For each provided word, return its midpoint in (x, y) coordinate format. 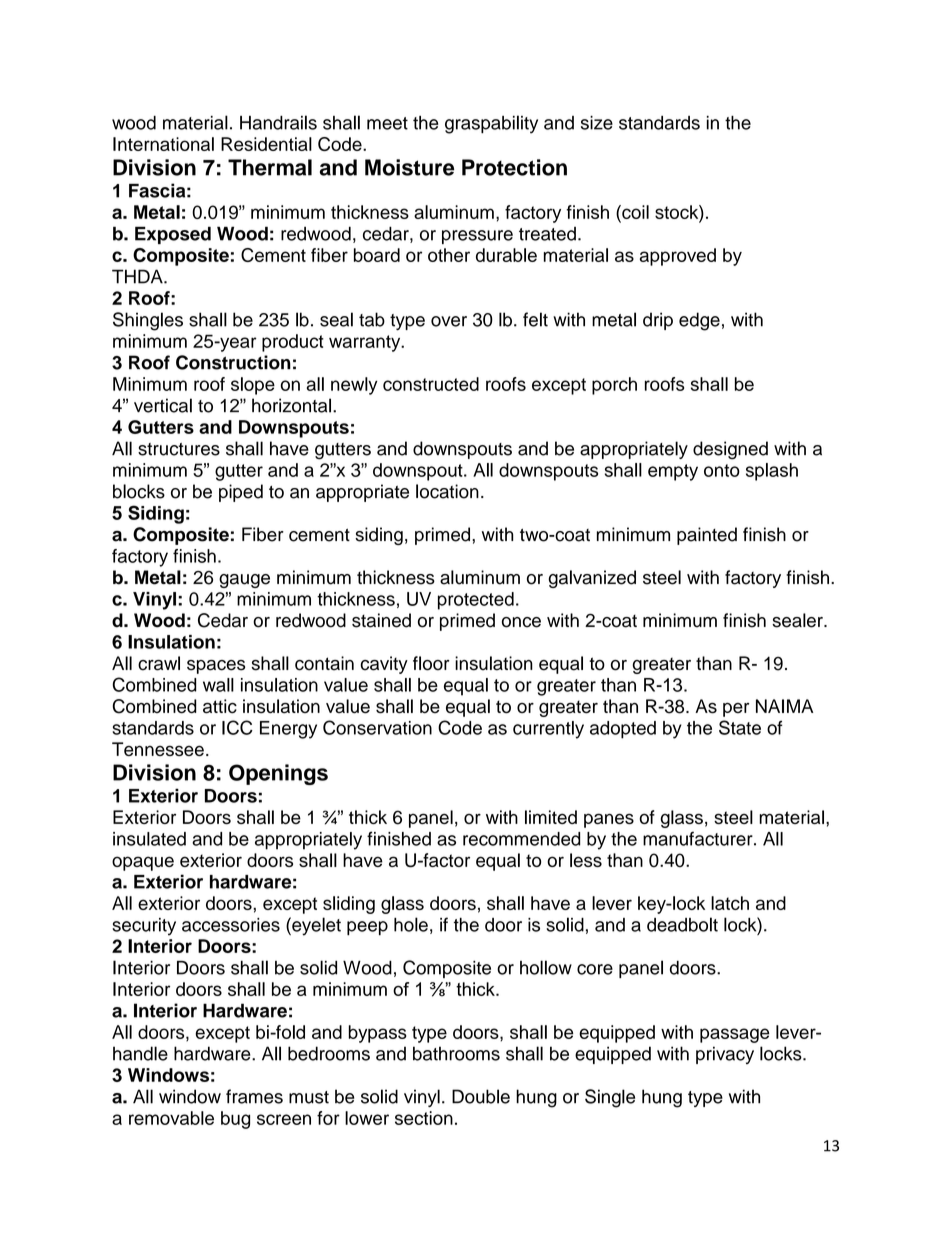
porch (614, 386)
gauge (244, 581)
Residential (266, 144)
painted (707, 536)
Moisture (409, 167)
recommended (521, 839)
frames (254, 1096)
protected (476, 601)
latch (730, 903)
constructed (431, 384)
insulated (149, 839)
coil (634, 212)
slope (253, 386)
